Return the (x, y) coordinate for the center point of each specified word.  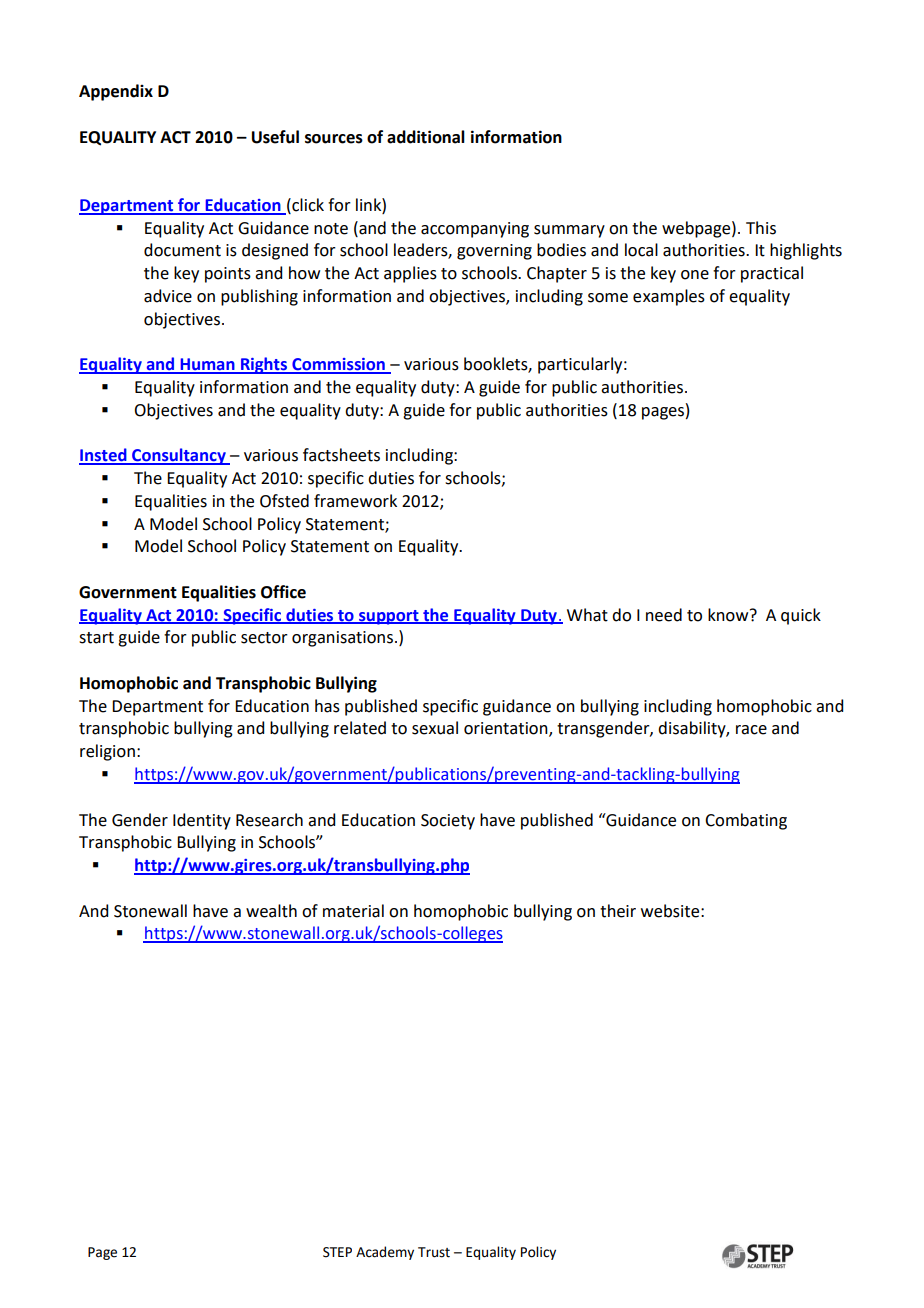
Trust (434, 1252)
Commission (338, 365)
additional (426, 137)
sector (264, 638)
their (618, 911)
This (761, 228)
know (729, 615)
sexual (435, 728)
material (353, 911)
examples (669, 297)
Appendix (116, 92)
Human (207, 365)
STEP (337, 1252)
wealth (271, 911)
